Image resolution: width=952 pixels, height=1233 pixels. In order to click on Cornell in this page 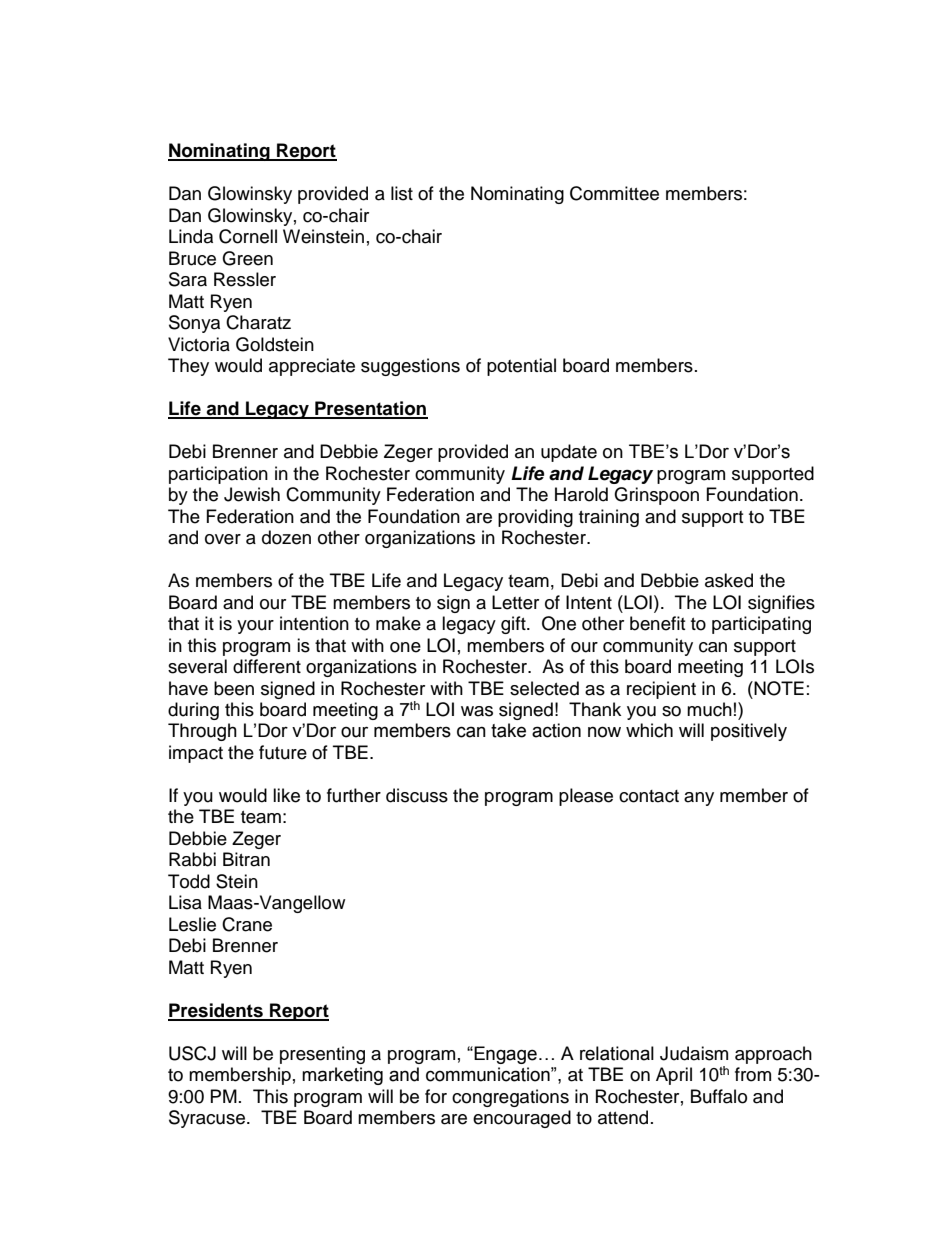, I will do `click(248, 236)`.
